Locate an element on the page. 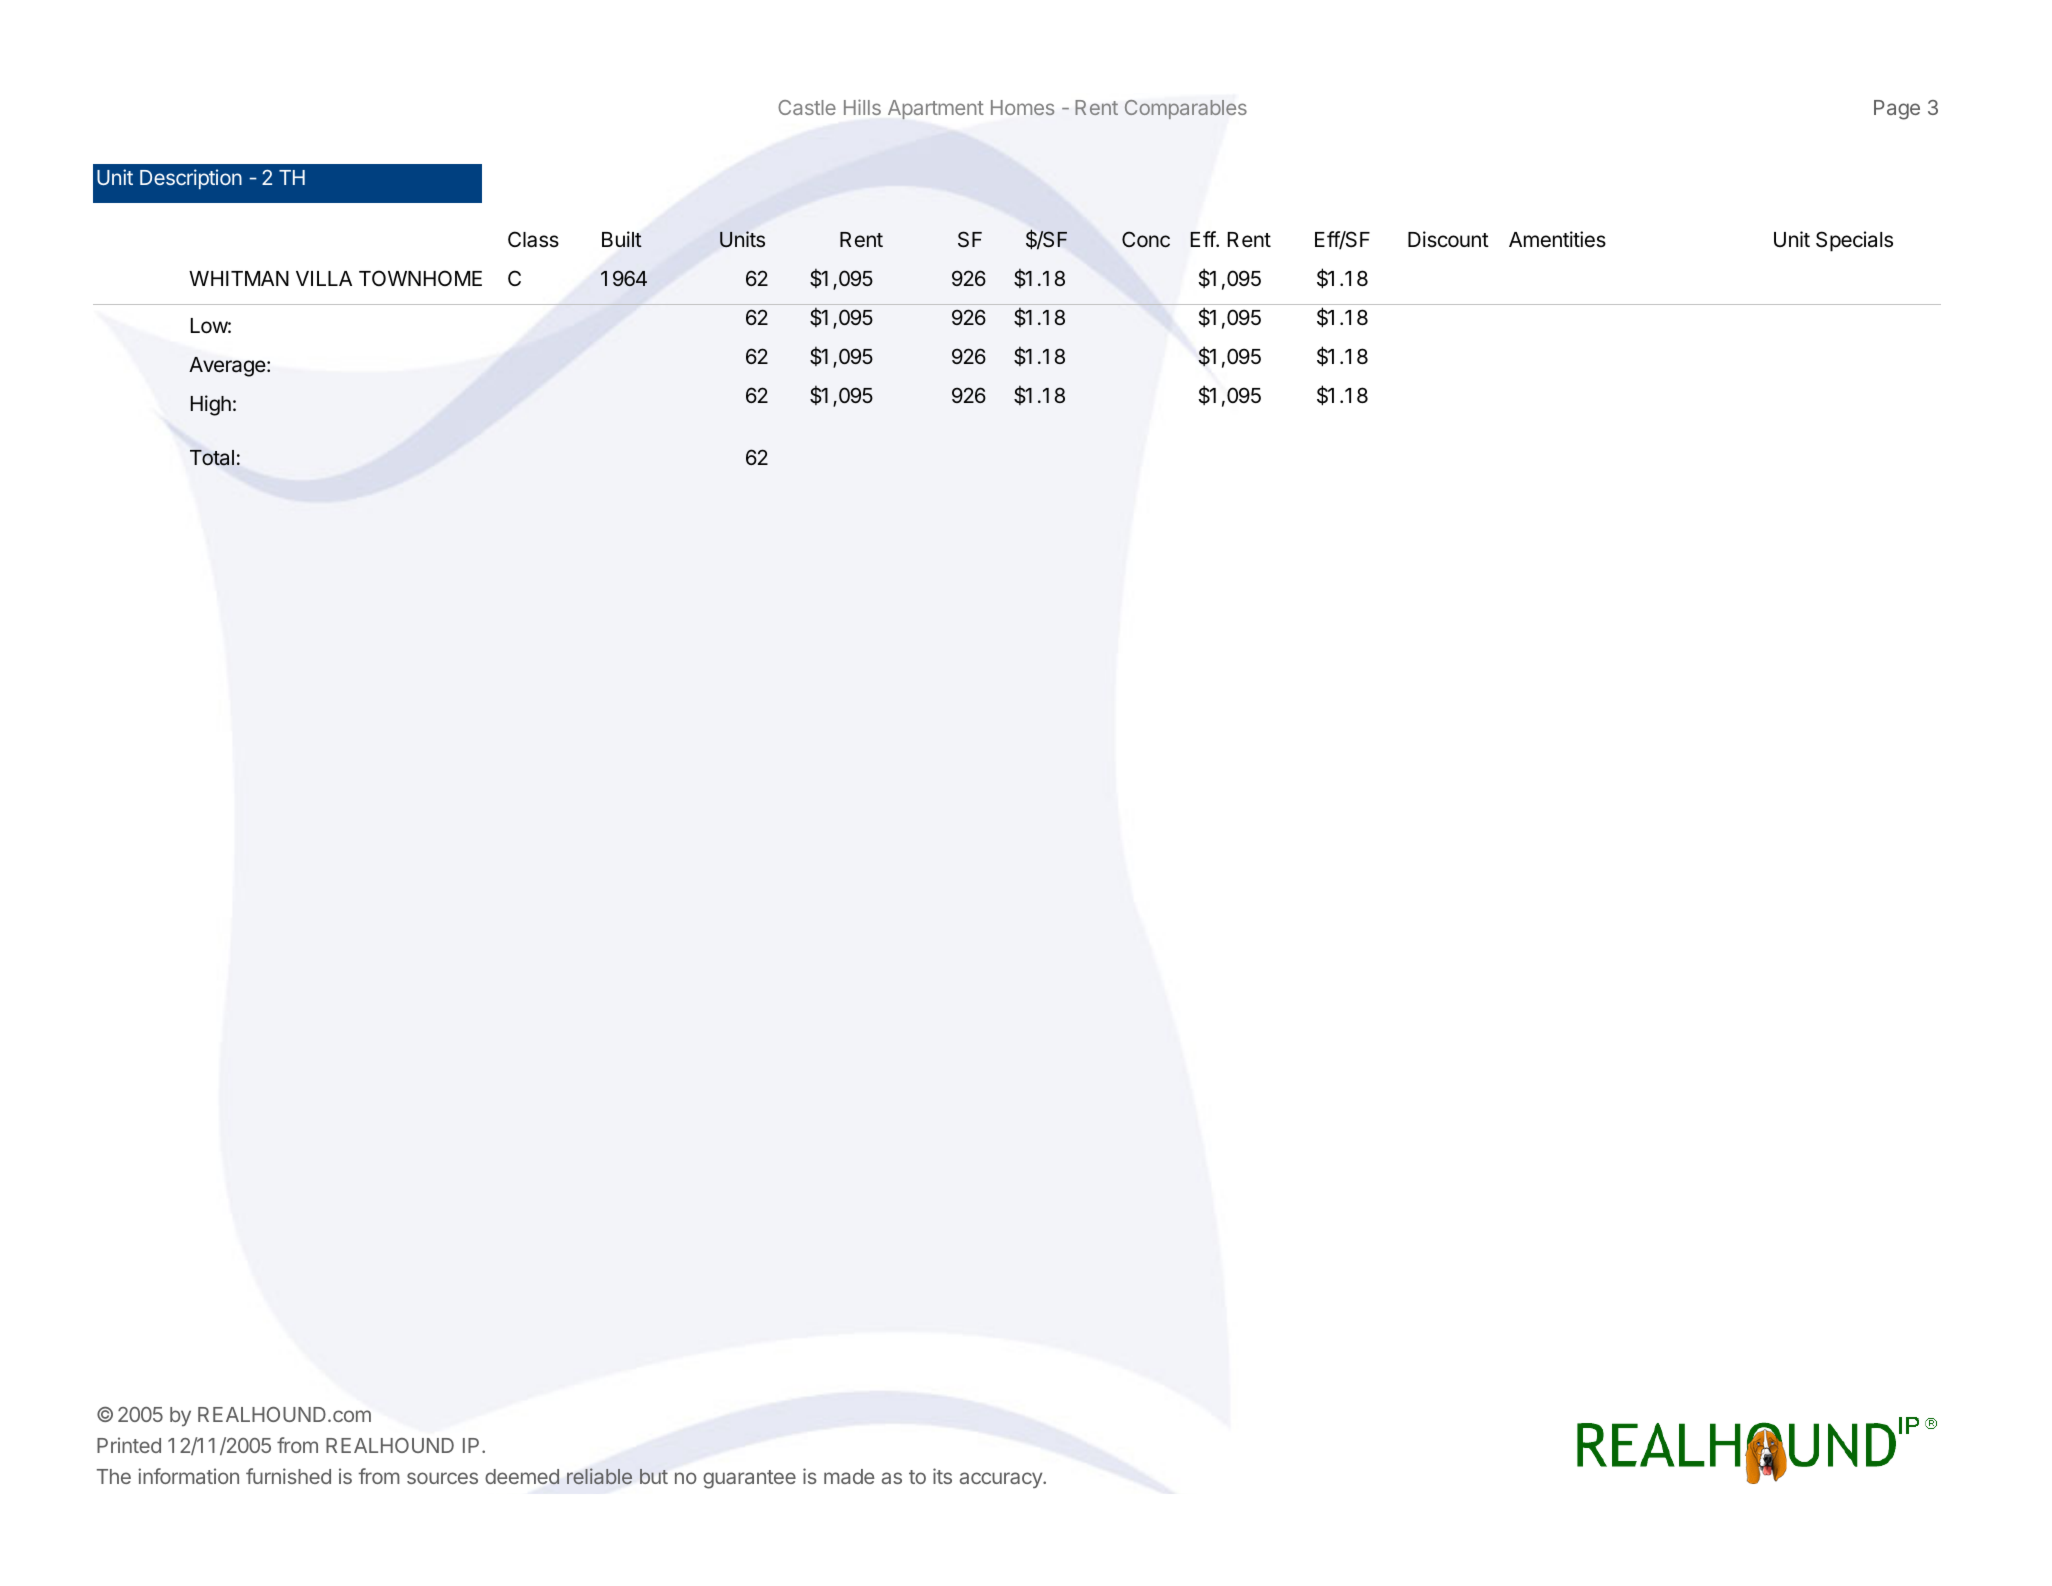 The height and width of the page is (1586, 2052). Specials is located at coordinates (1854, 241).
